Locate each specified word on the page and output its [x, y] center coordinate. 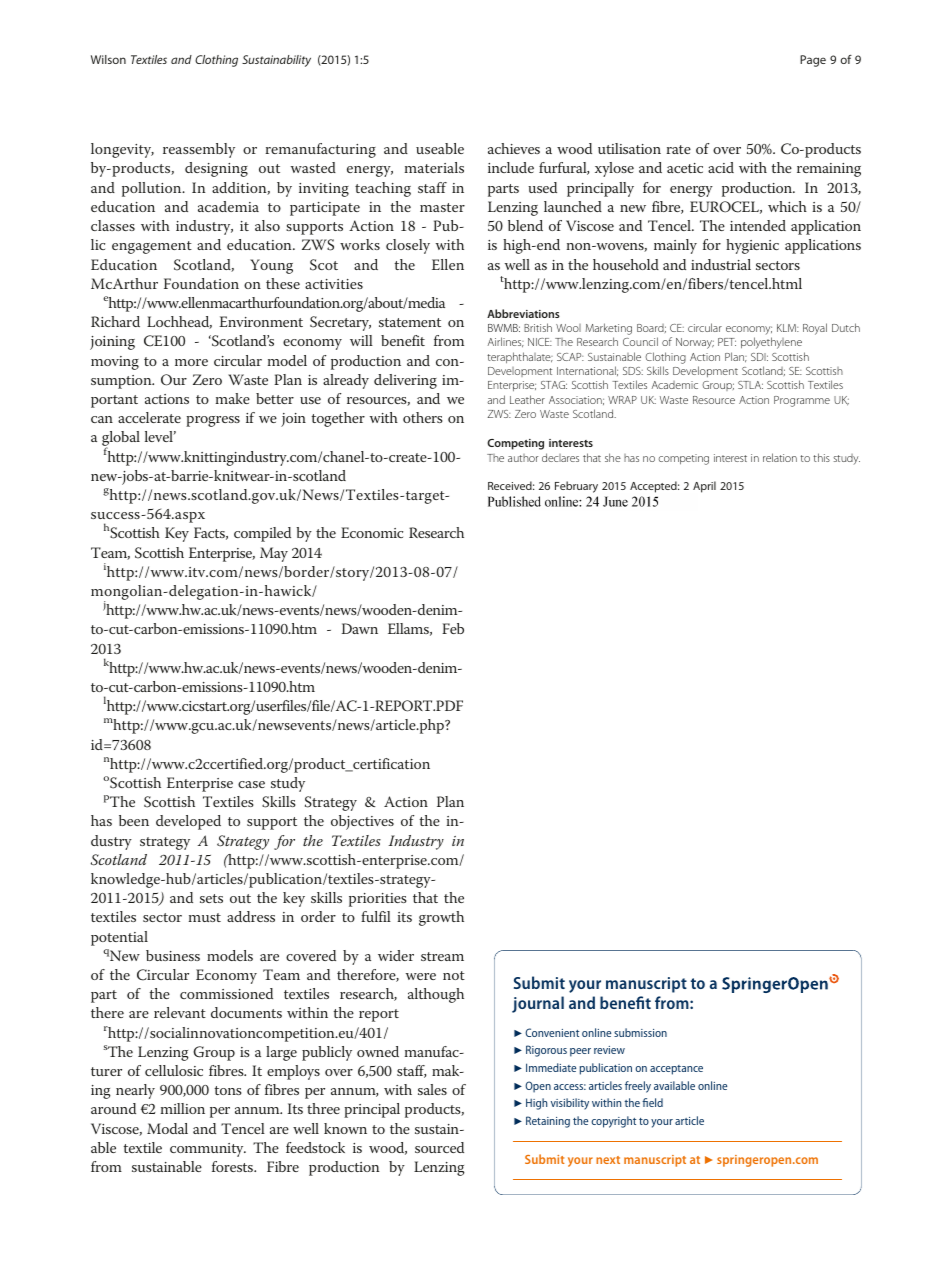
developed [188, 822]
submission [640, 1032]
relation [780, 457]
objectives [362, 822]
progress [213, 421]
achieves [514, 148]
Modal [167, 1128]
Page [813, 61]
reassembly [199, 150]
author [523, 458]
